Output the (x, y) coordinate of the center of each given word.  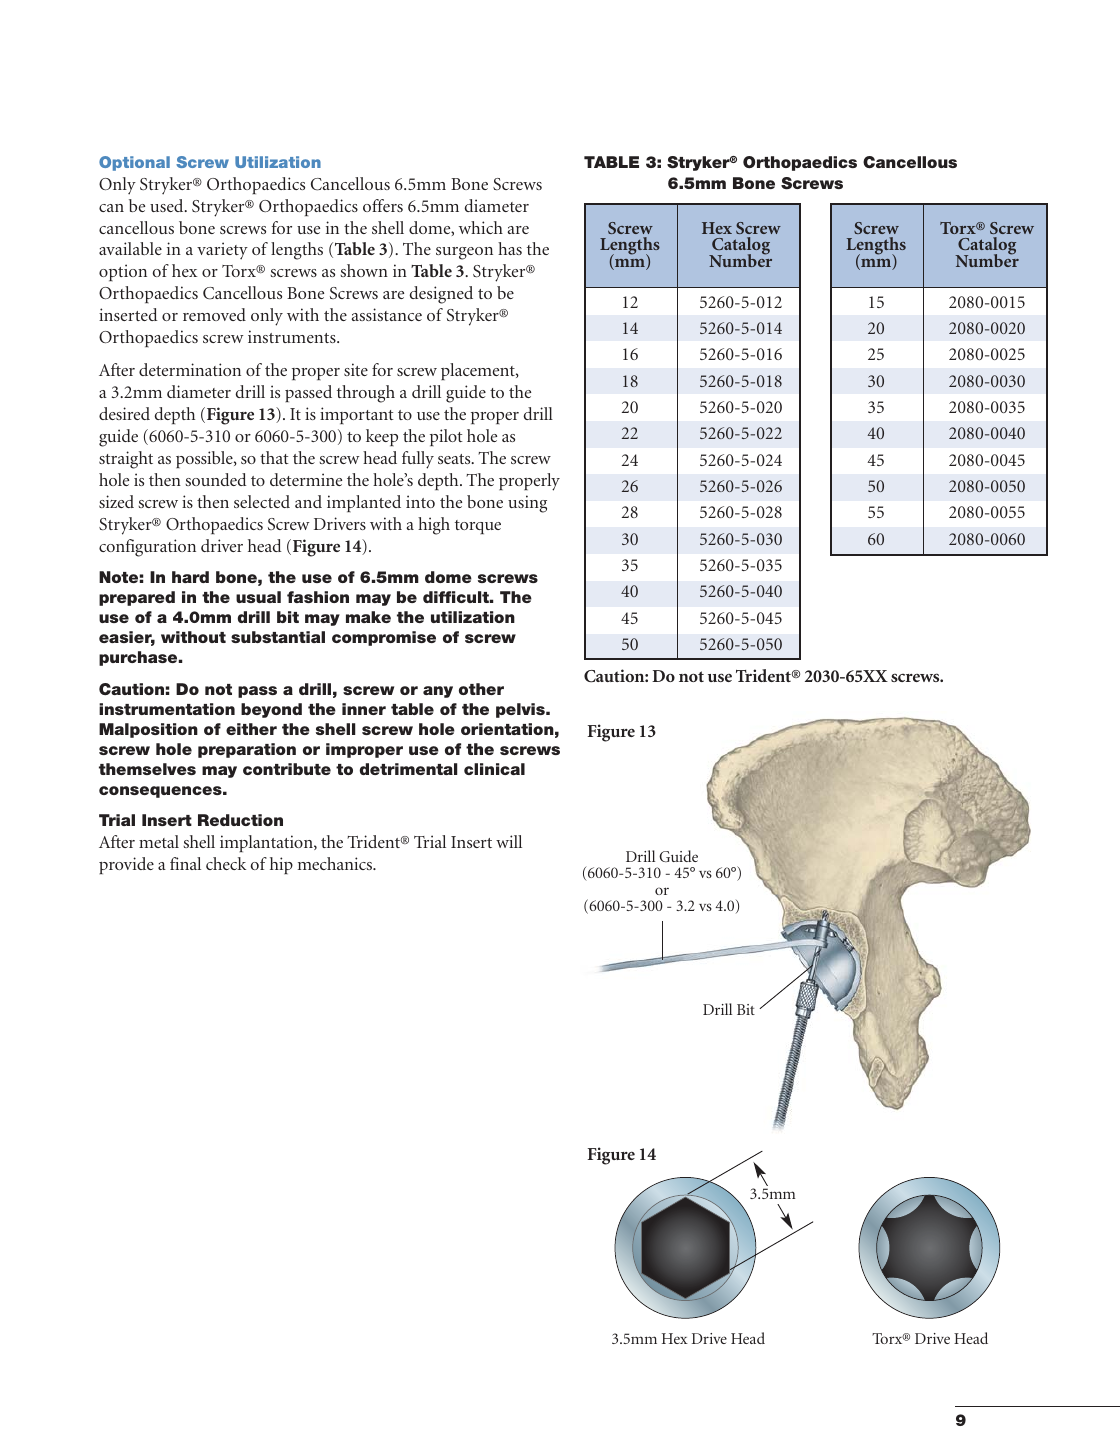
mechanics (336, 863)
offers (383, 205)
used (168, 205)
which (481, 227)
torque (478, 527)
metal (159, 841)
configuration (147, 548)
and (308, 501)
